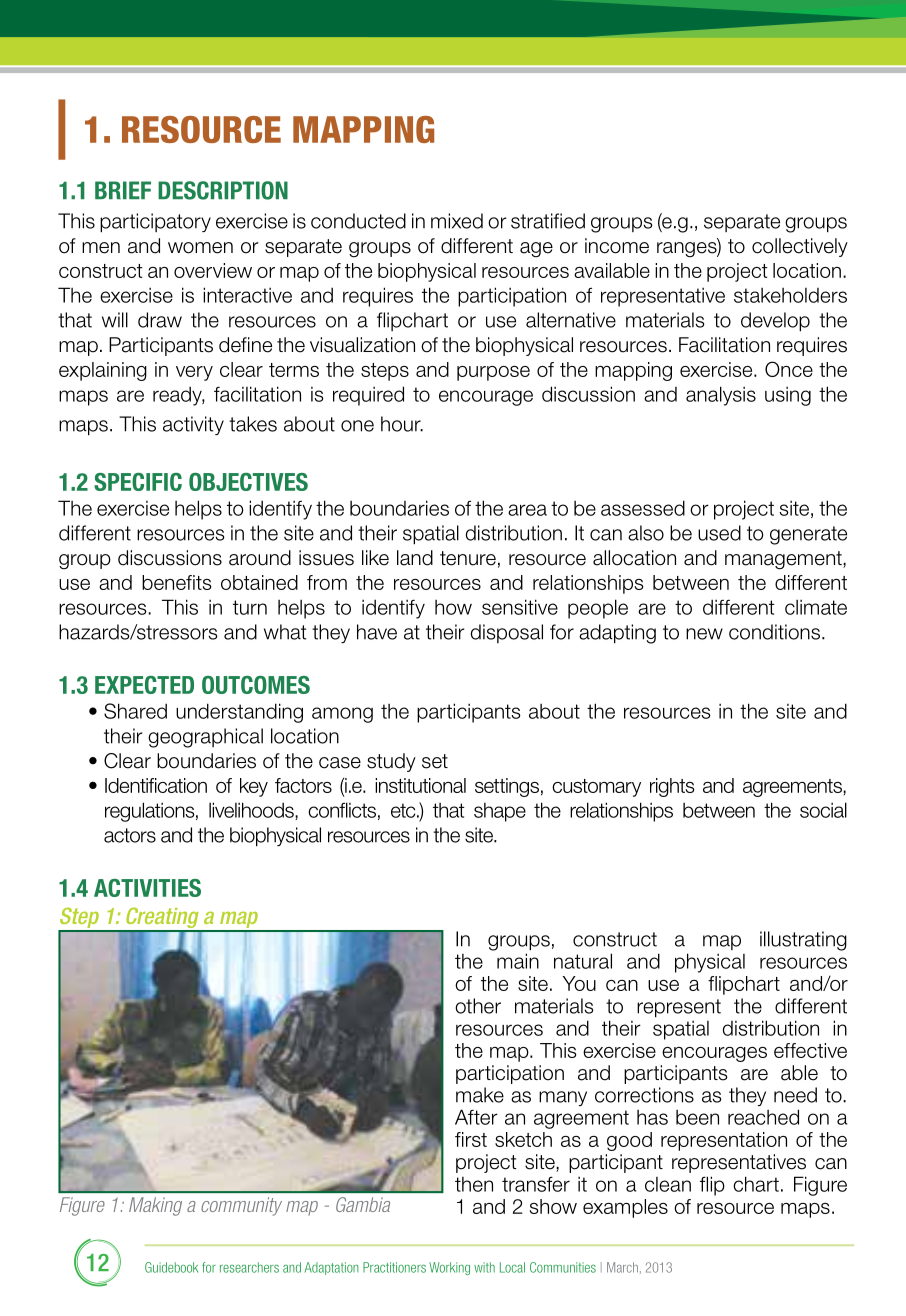  What do you see at coordinates (171, 1267) in the screenshot?
I see `Guidebook` at bounding box center [171, 1267].
